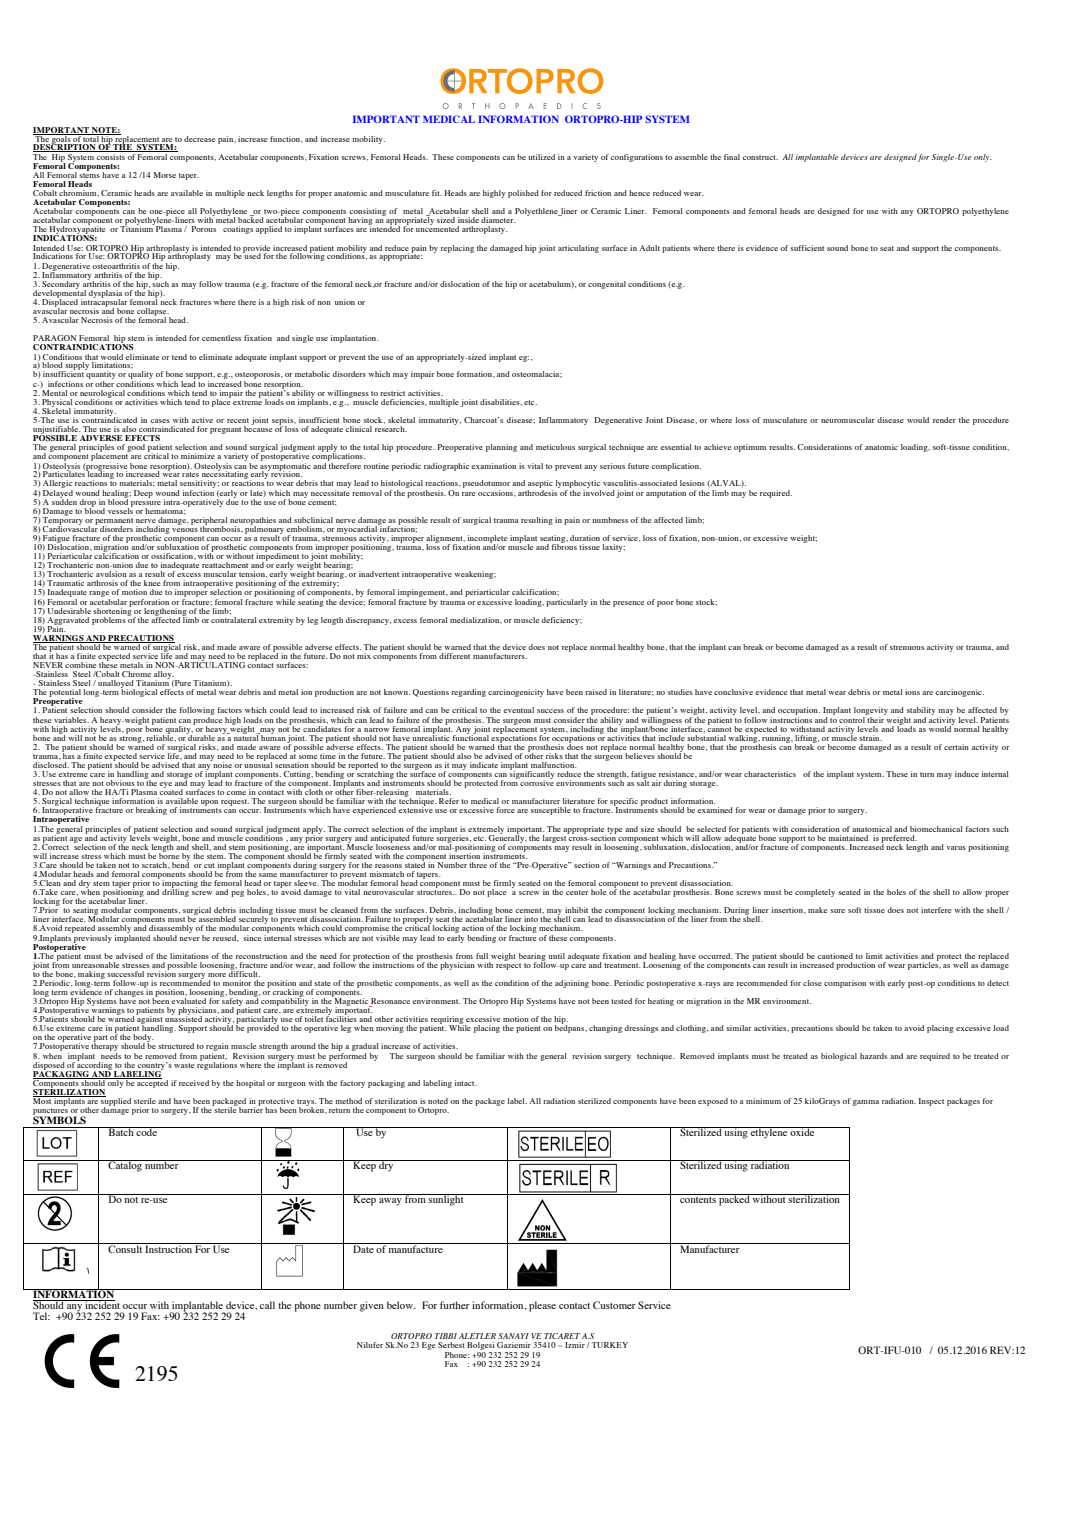  Describe the element at coordinates (185, 530) in the image. I see `venous` at that location.
